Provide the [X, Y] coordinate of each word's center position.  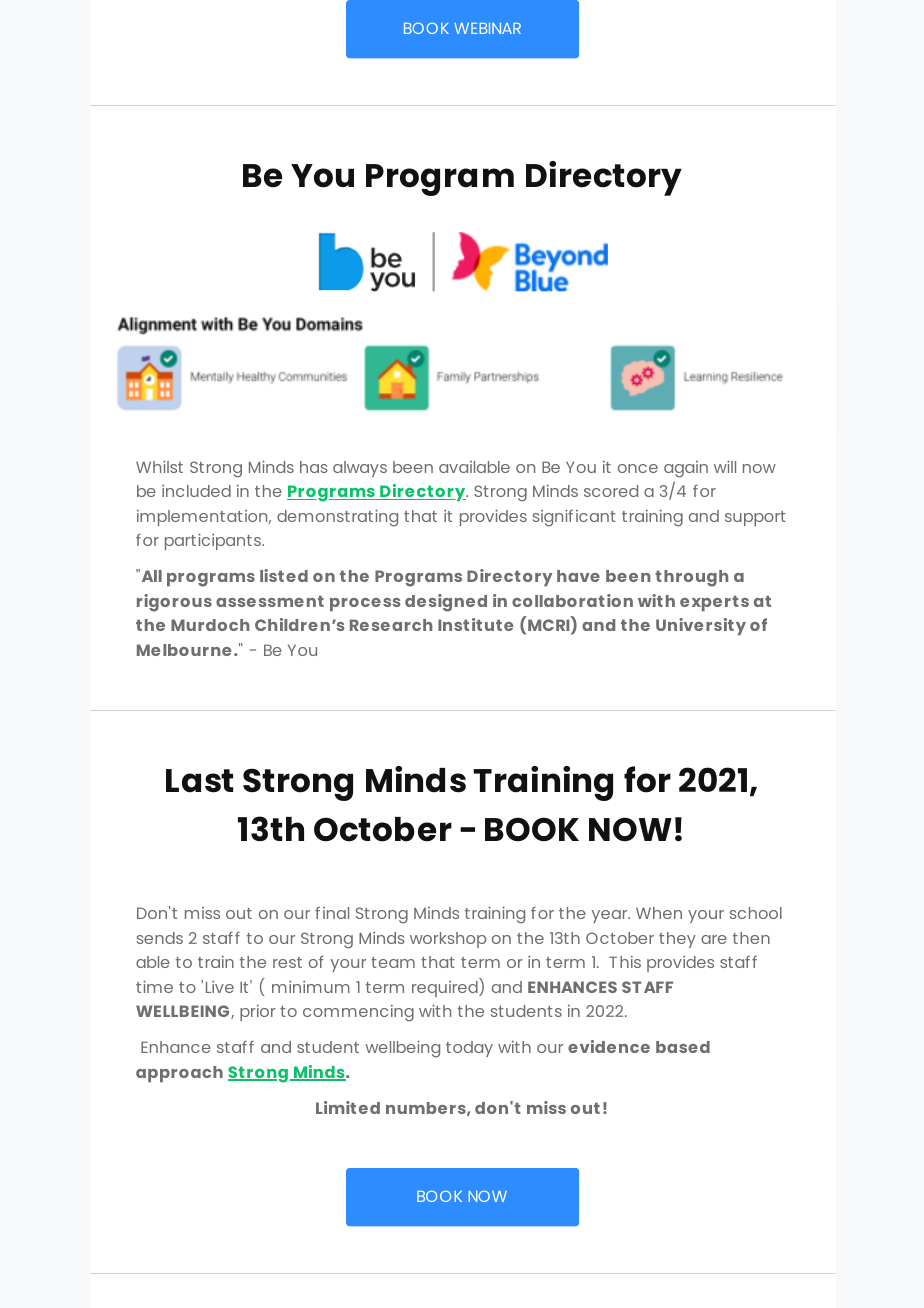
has [314, 467]
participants [214, 541]
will [725, 466]
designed [446, 603]
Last [199, 781]
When [659, 913]
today [469, 1049]
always [360, 469]
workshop [448, 940]
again [686, 469]
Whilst [159, 466]
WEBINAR [487, 28]
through [691, 578]
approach [179, 1074]
